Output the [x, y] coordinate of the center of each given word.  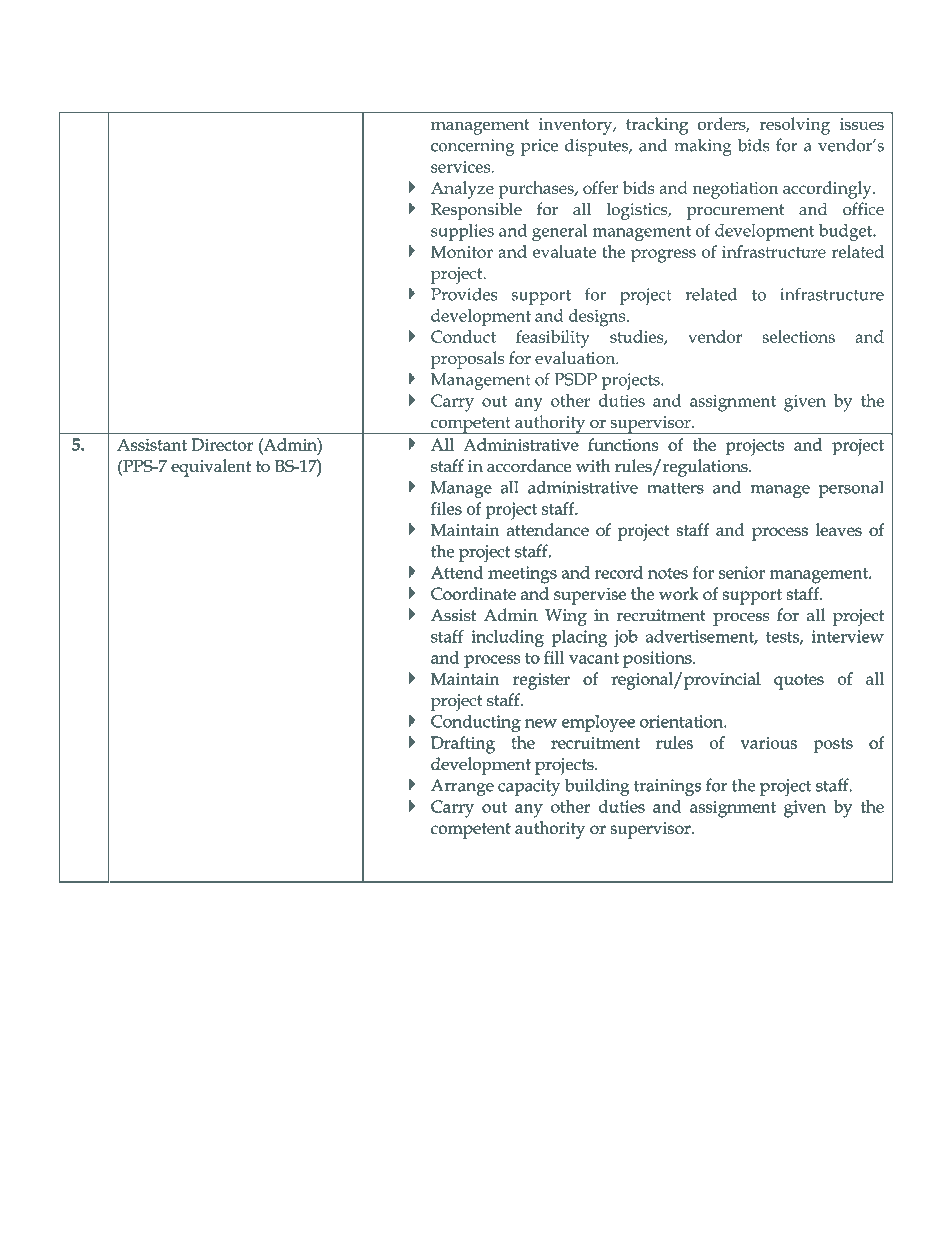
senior [742, 572]
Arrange [462, 787]
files [446, 508]
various [769, 743]
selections [799, 336]
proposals [467, 360]
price [539, 147]
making [703, 147]
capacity [529, 787]
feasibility [553, 339]
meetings [522, 575]
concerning [472, 147]
